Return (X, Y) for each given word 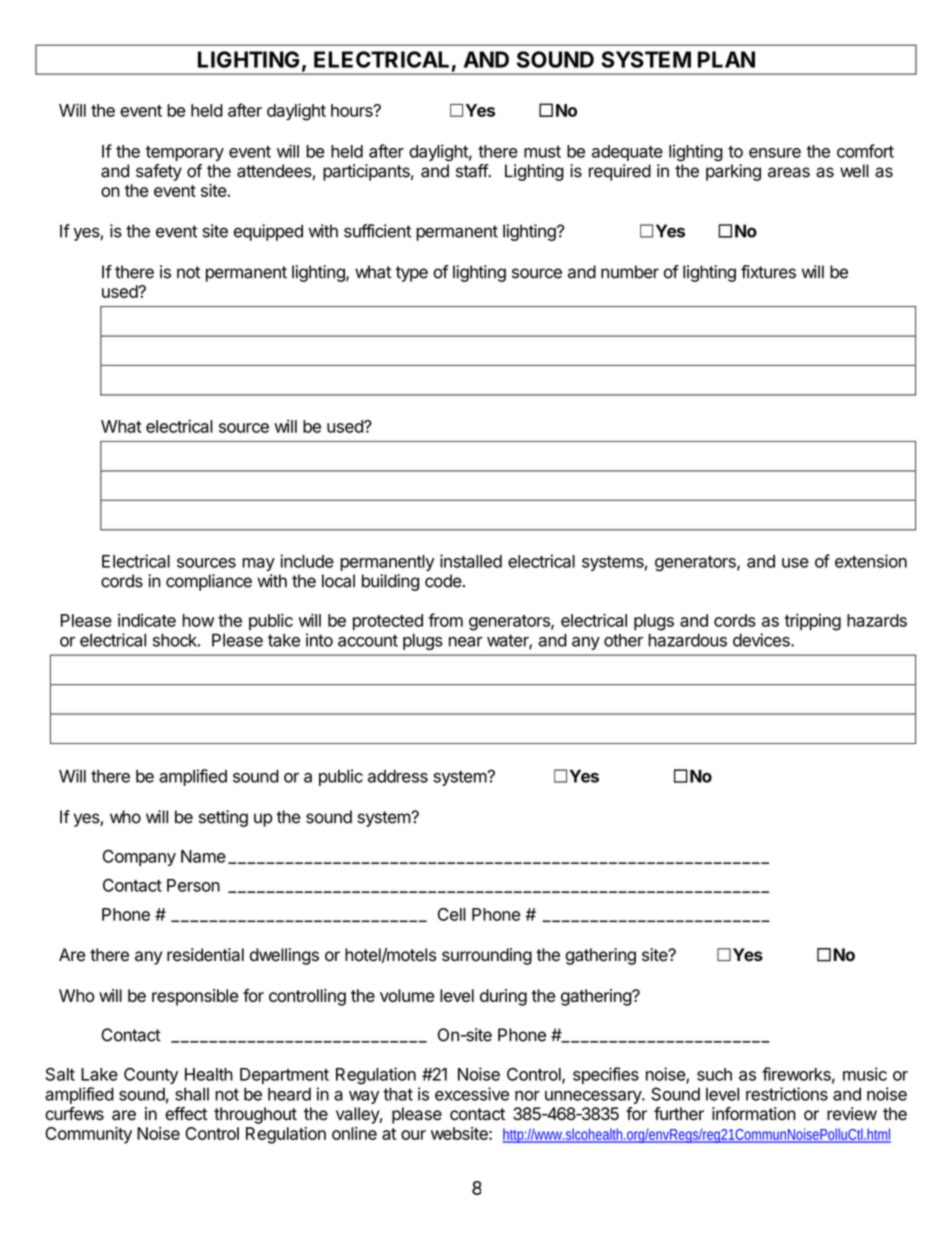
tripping (812, 622)
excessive (472, 1094)
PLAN (726, 59)
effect (186, 1114)
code (443, 581)
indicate (147, 620)
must (542, 152)
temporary (185, 153)
